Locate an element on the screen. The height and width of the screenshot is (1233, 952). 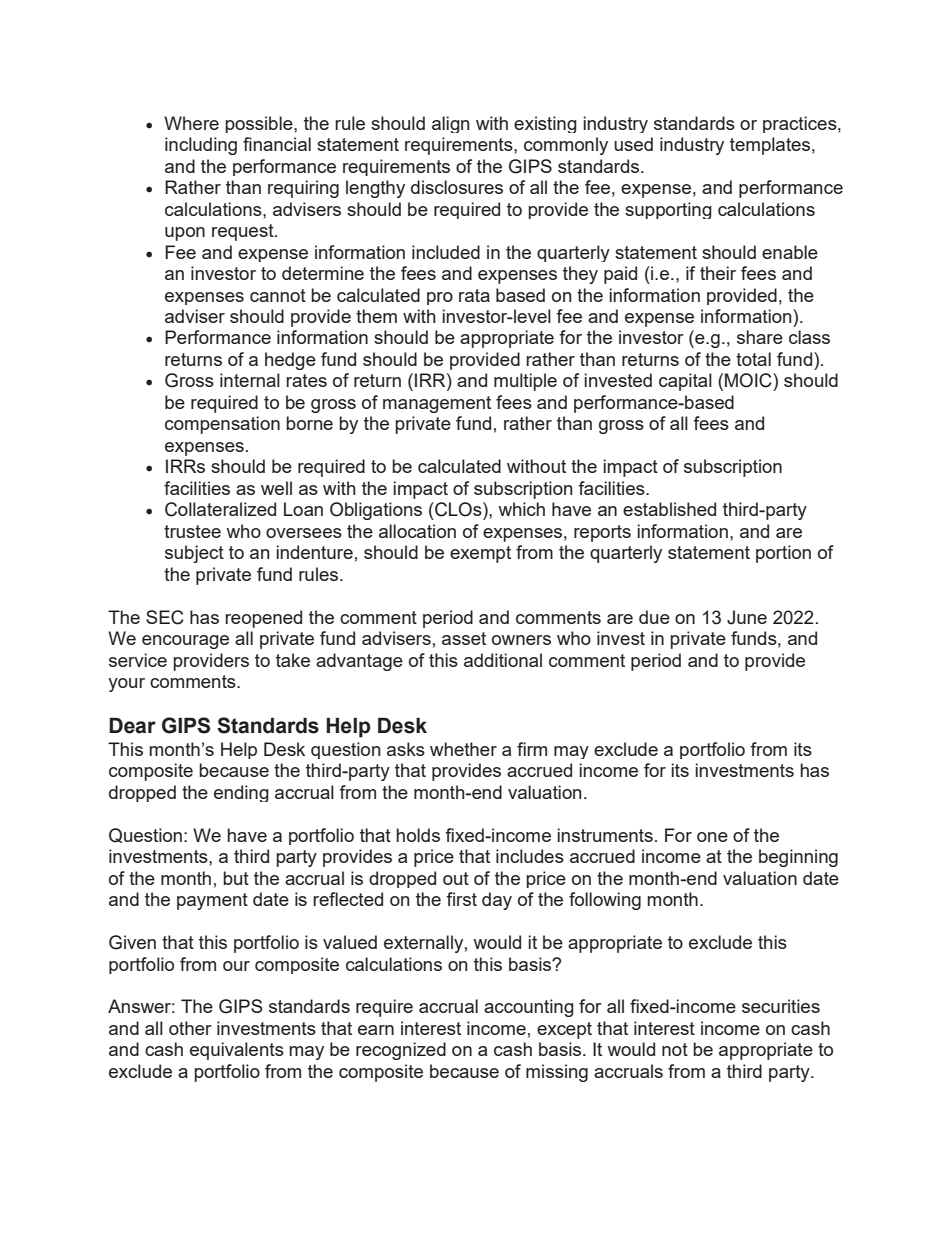
management is located at coordinates (437, 404).
